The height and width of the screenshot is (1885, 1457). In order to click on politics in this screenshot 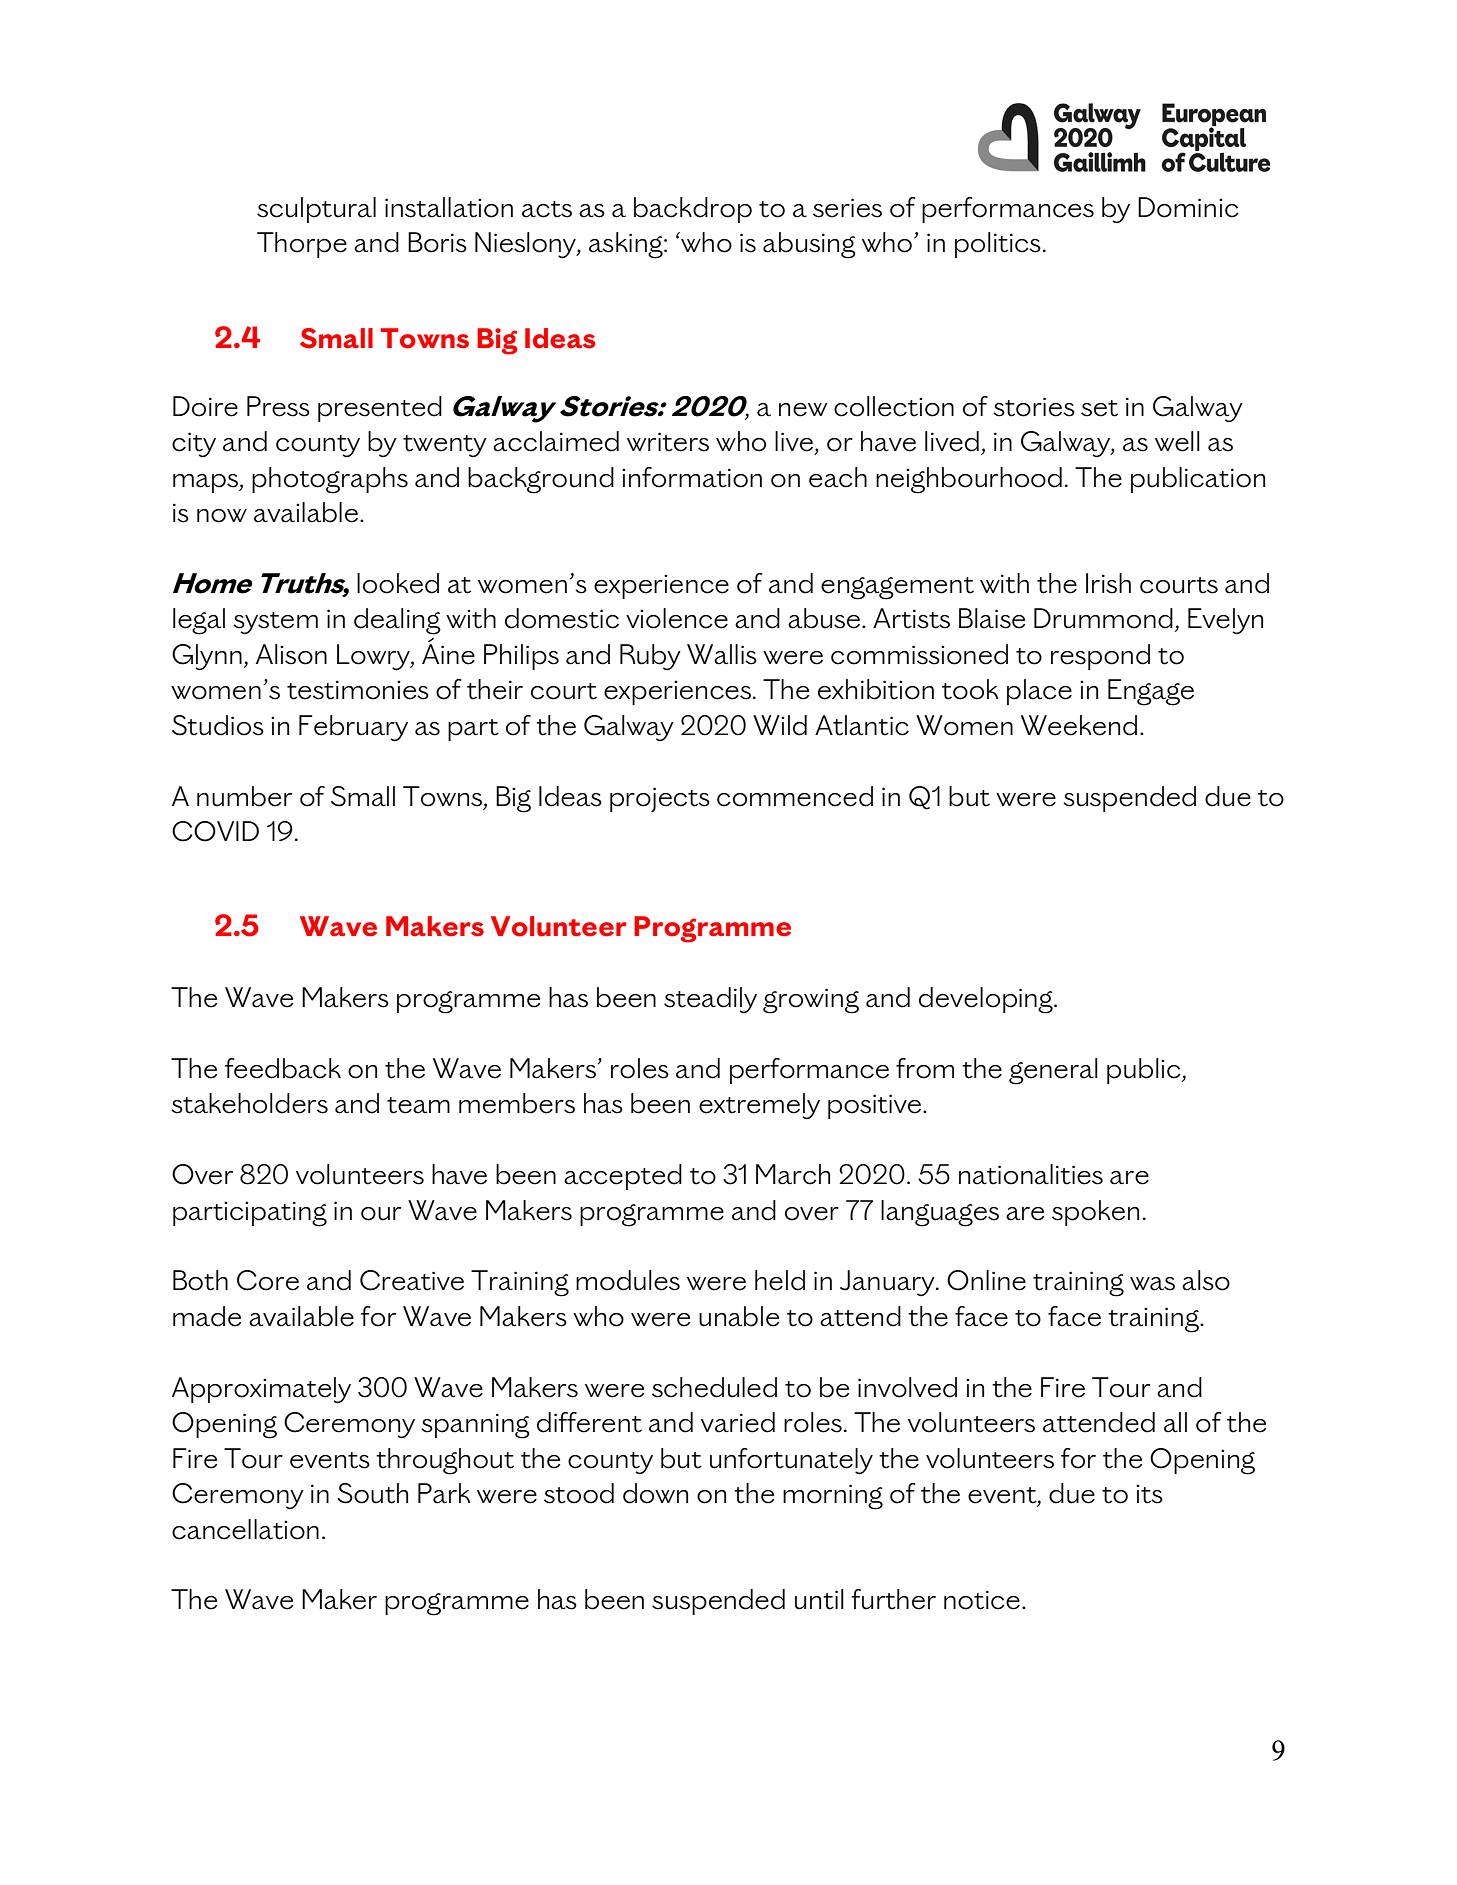, I will do `click(998, 245)`.
